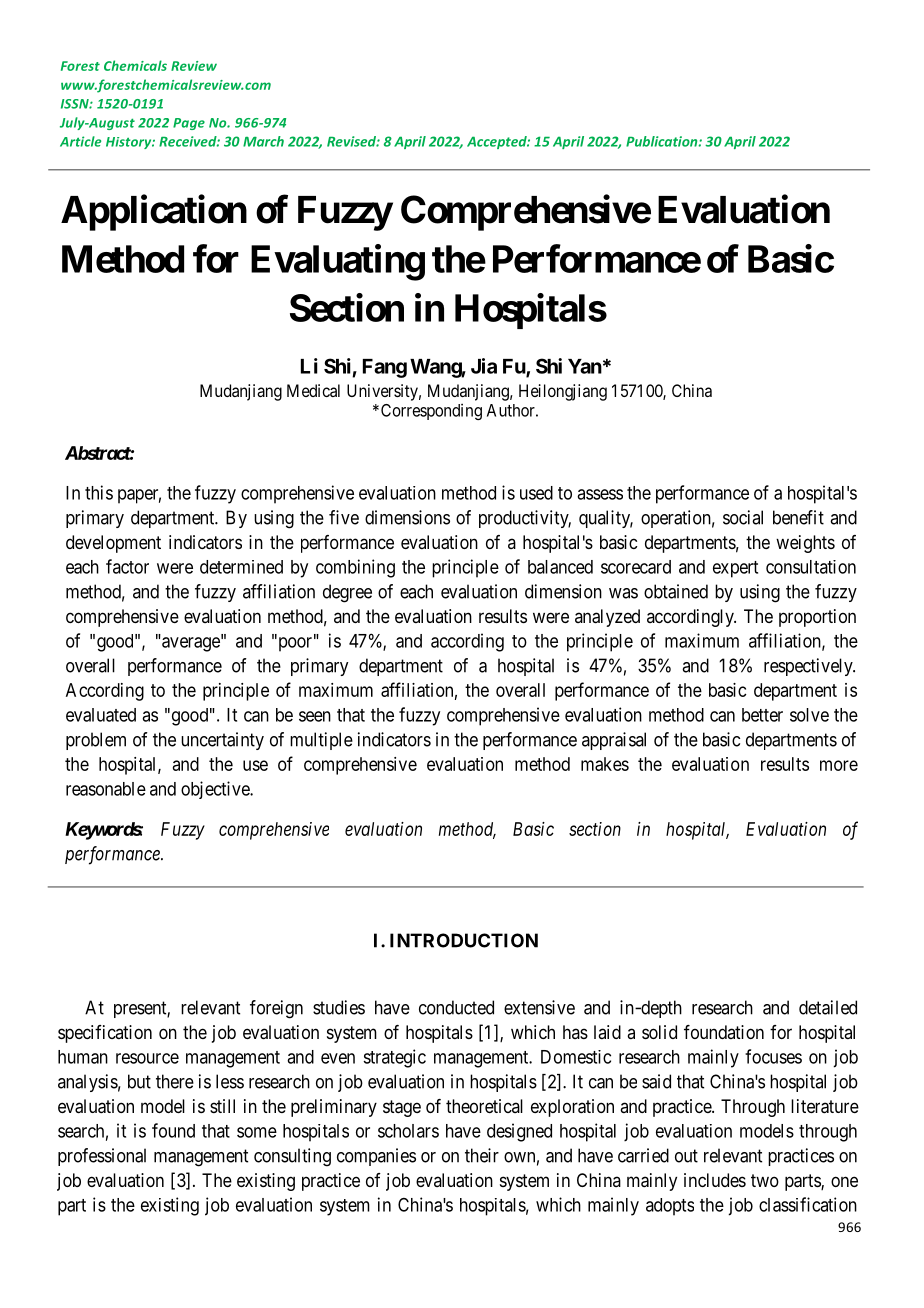 The width and height of the image is (924, 1308). Describe the element at coordinates (809, 667) in the image. I see `respectively` at that location.
